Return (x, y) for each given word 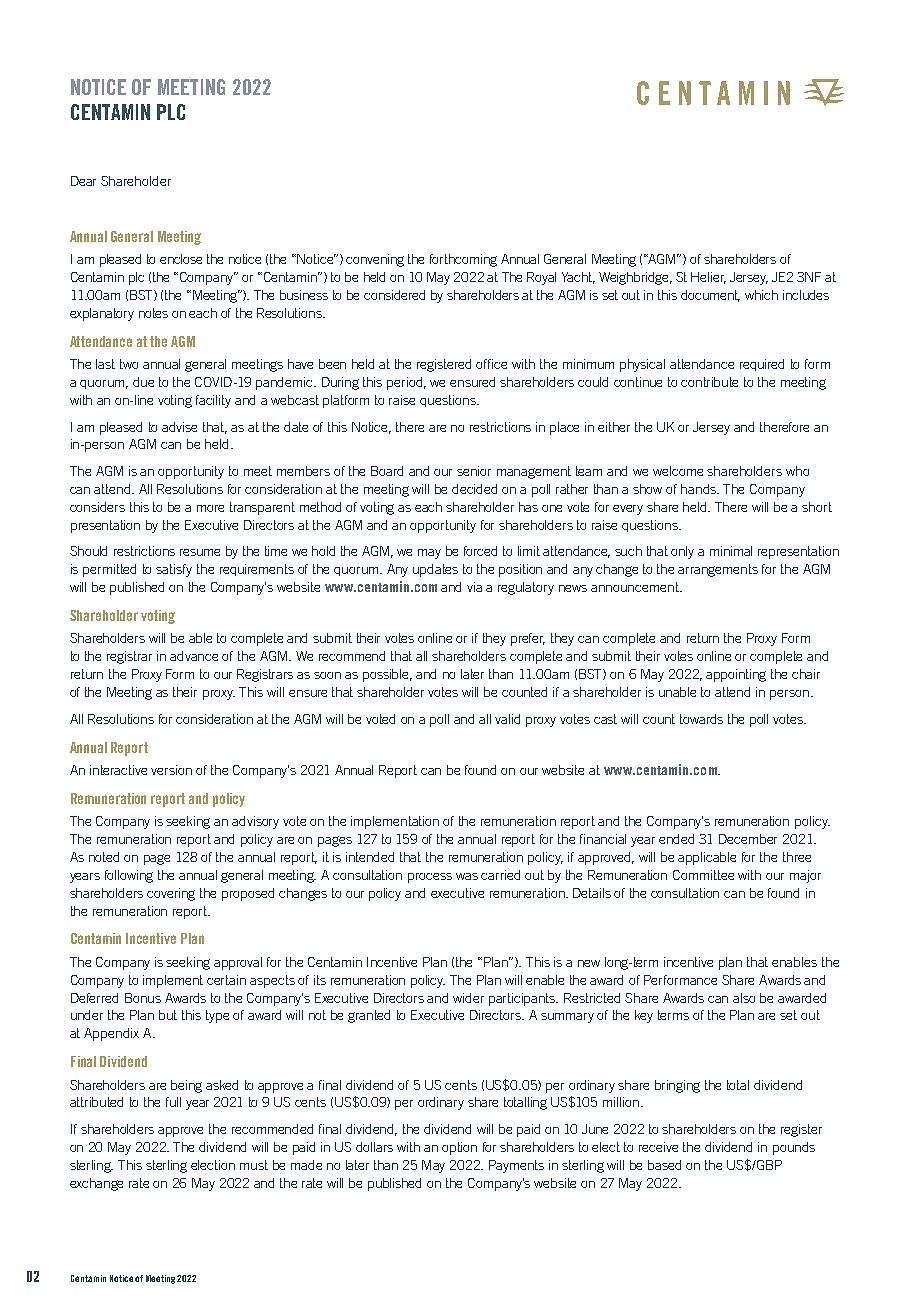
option (459, 1148)
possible (387, 675)
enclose (181, 259)
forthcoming (463, 260)
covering (171, 894)
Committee (703, 875)
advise (179, 427)
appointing (736, 675)
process (430, 878)
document (710, 296)
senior (474, 471)
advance (194, 656)
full (173, 1102)
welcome (678, 471)
